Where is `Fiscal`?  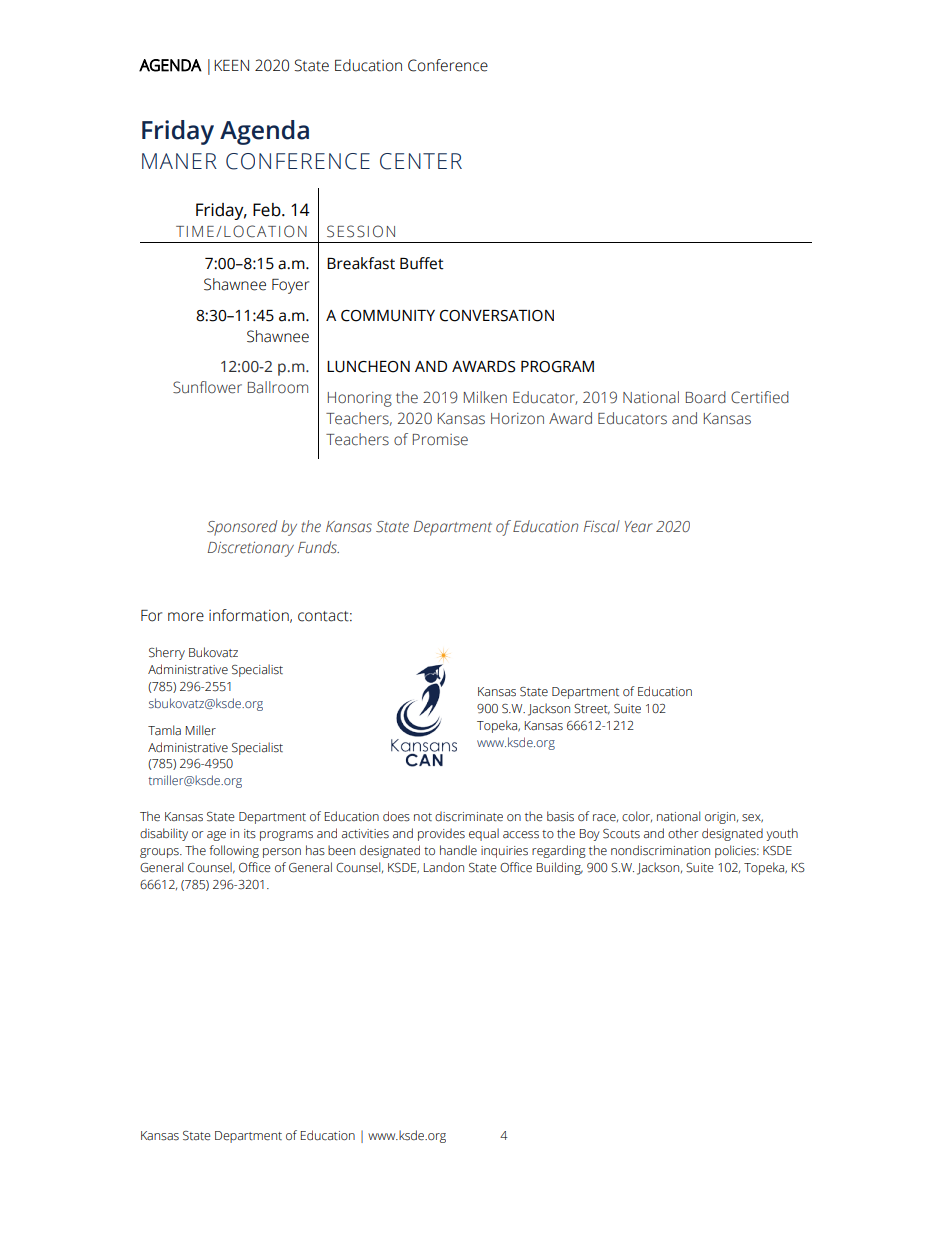
Fiscal is located at coordinates (602, 526).
